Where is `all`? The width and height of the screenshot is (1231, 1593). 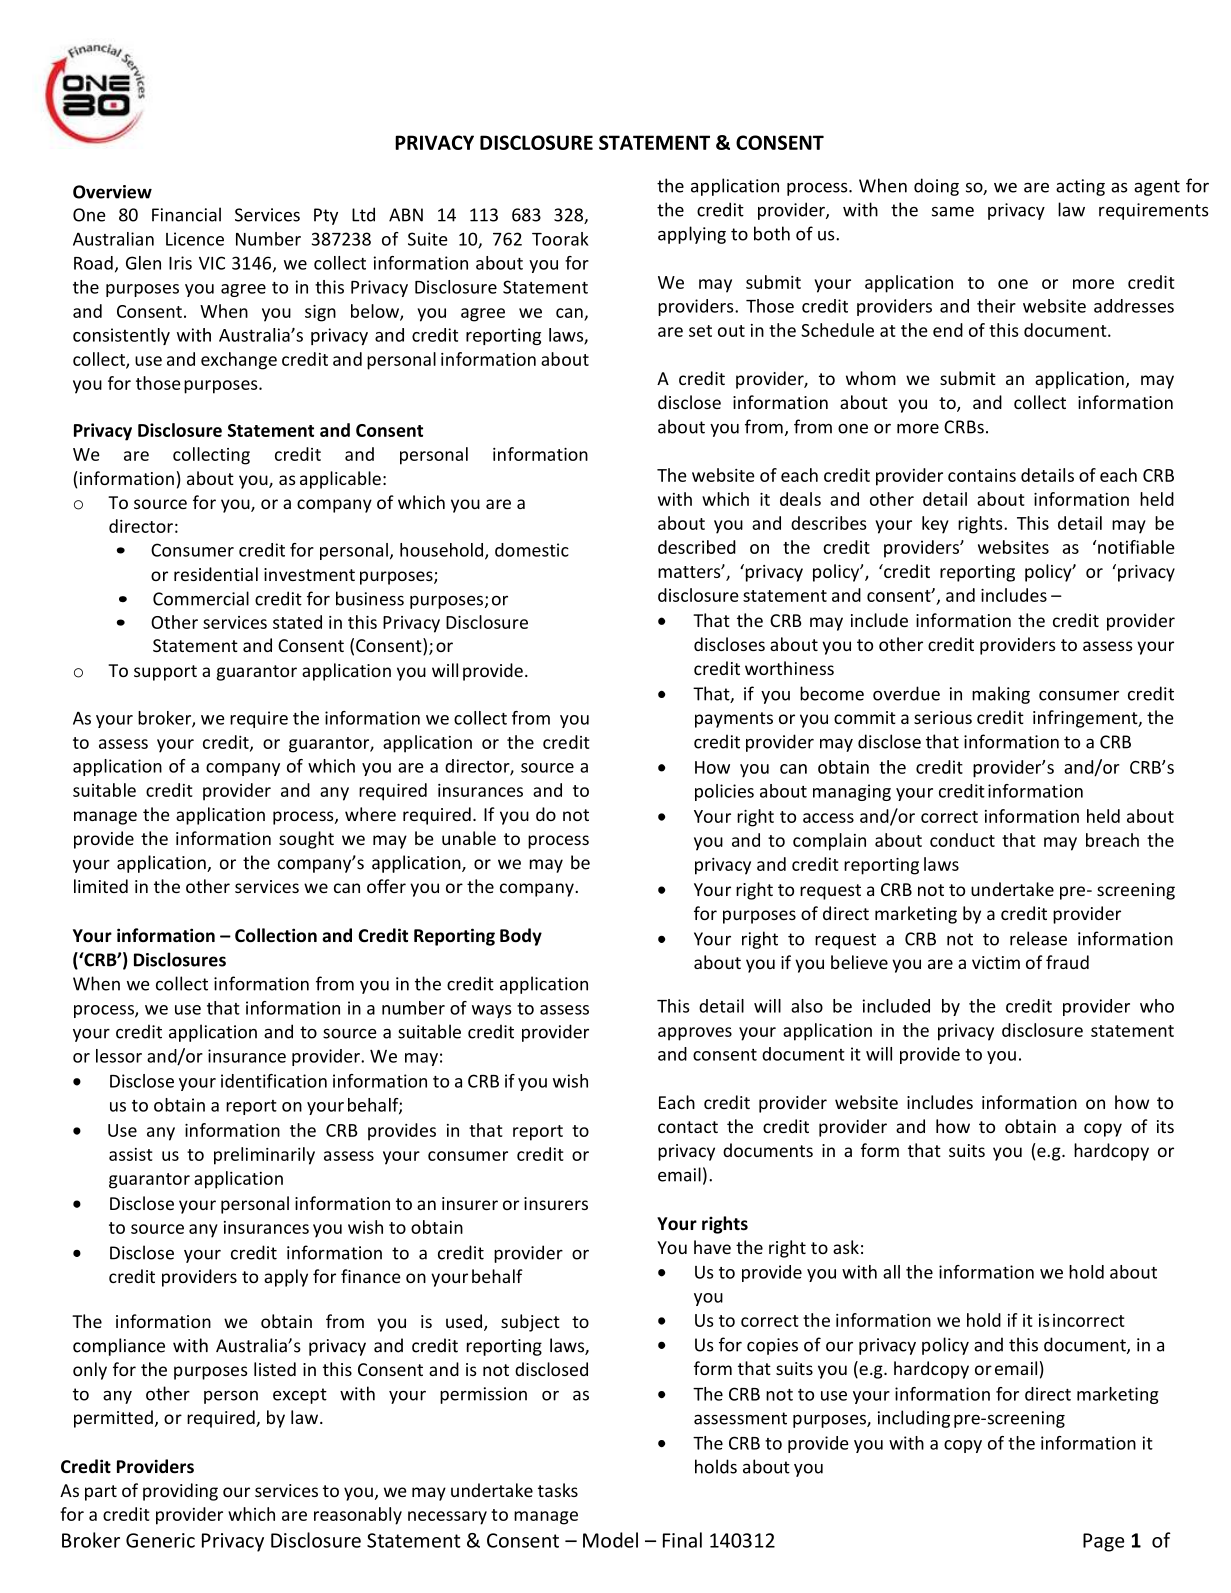 all is located at coordinates (891, 1272).
